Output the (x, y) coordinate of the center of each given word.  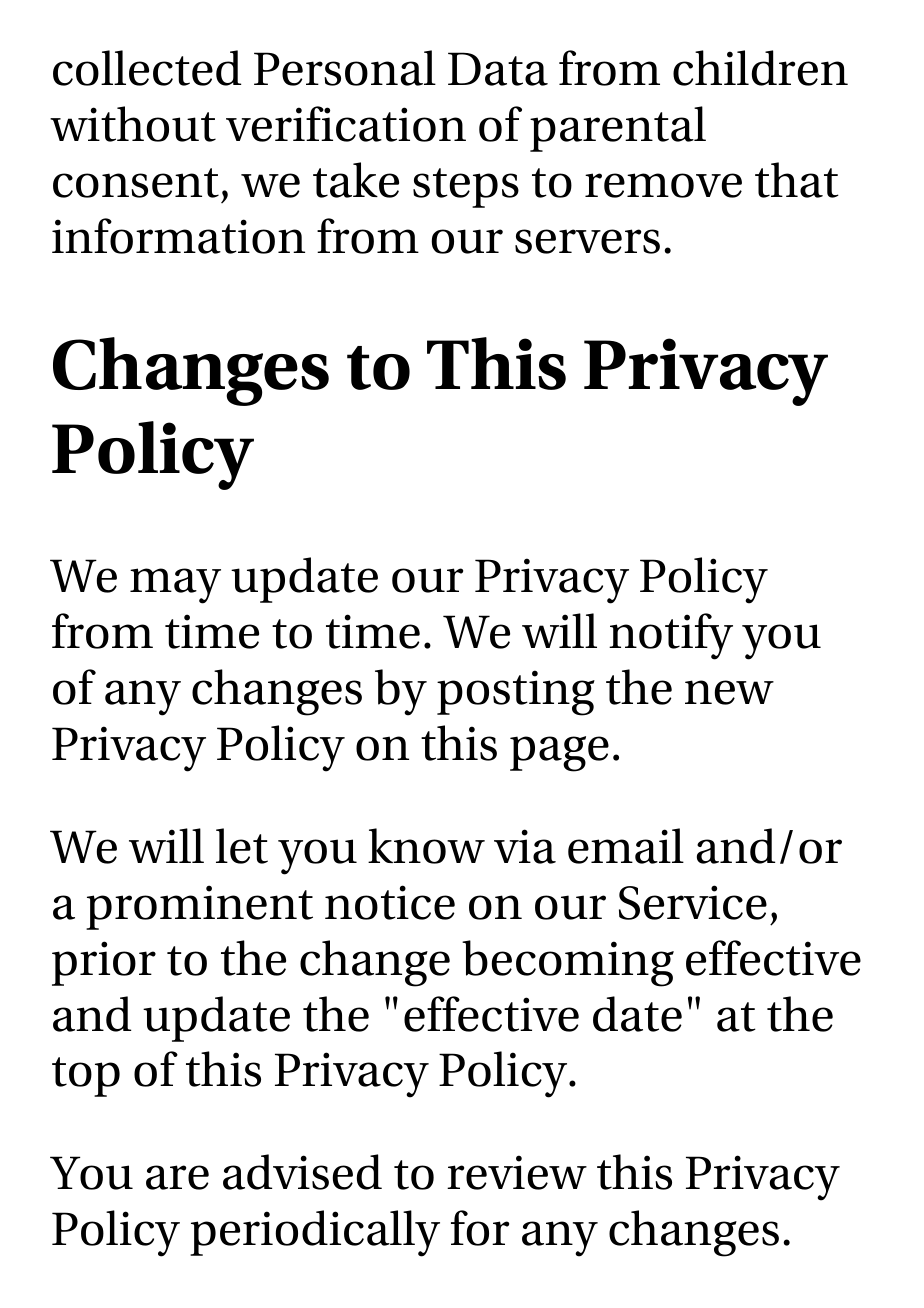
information (178, 236)
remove (663, 185)
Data (498, 69)
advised (302, 1172)
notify (671, 636)
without (133, 124)
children (760, 68)
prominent (199, 907)
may (175, 586)
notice (390, 902)
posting (516, 693)
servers (587, 241)
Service (693, 902)
